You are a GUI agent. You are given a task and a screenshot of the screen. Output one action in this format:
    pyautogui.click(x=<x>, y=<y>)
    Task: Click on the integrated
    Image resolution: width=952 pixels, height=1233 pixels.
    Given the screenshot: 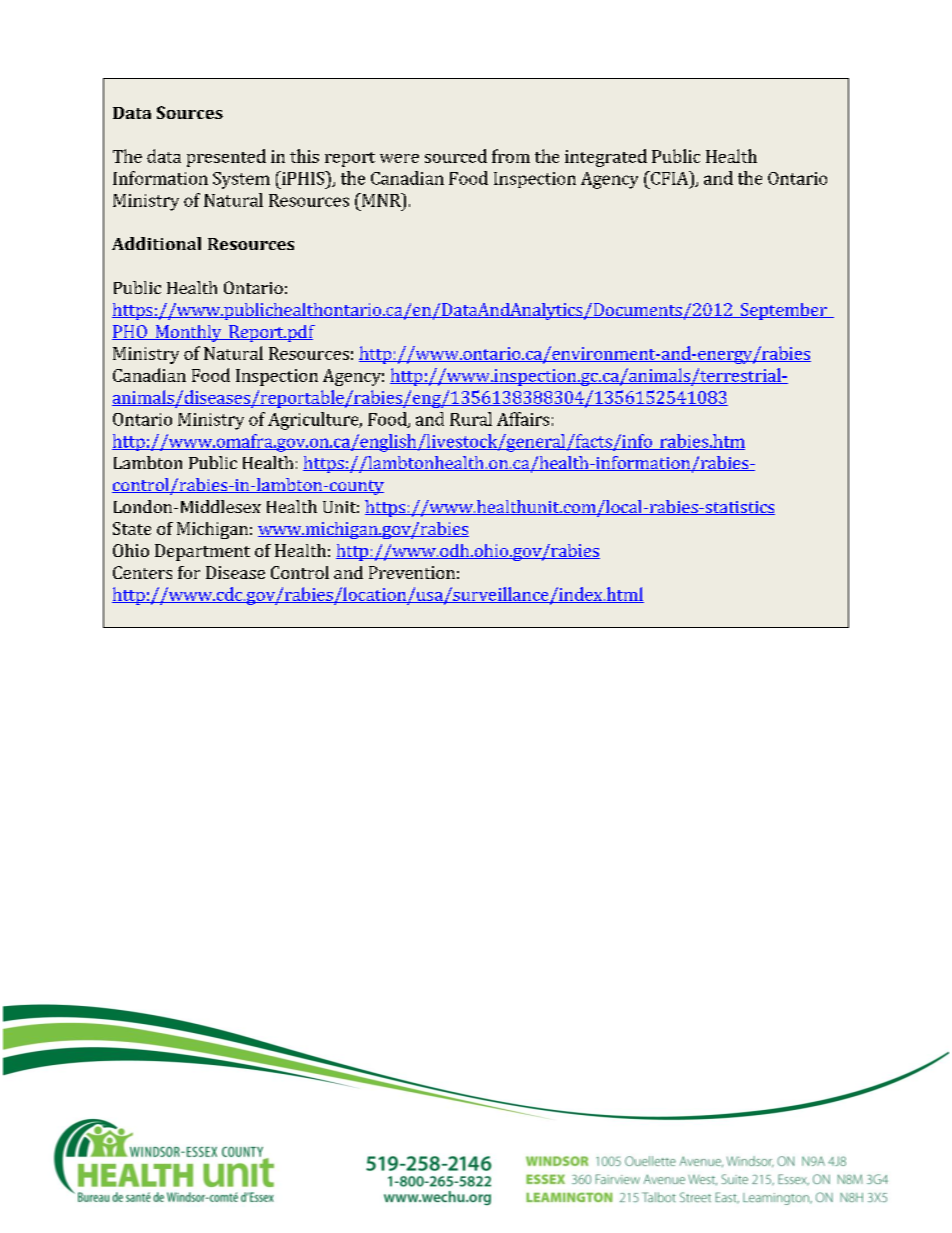 What is the action you would take?
    pyautogui.click(x=606, y=158)
